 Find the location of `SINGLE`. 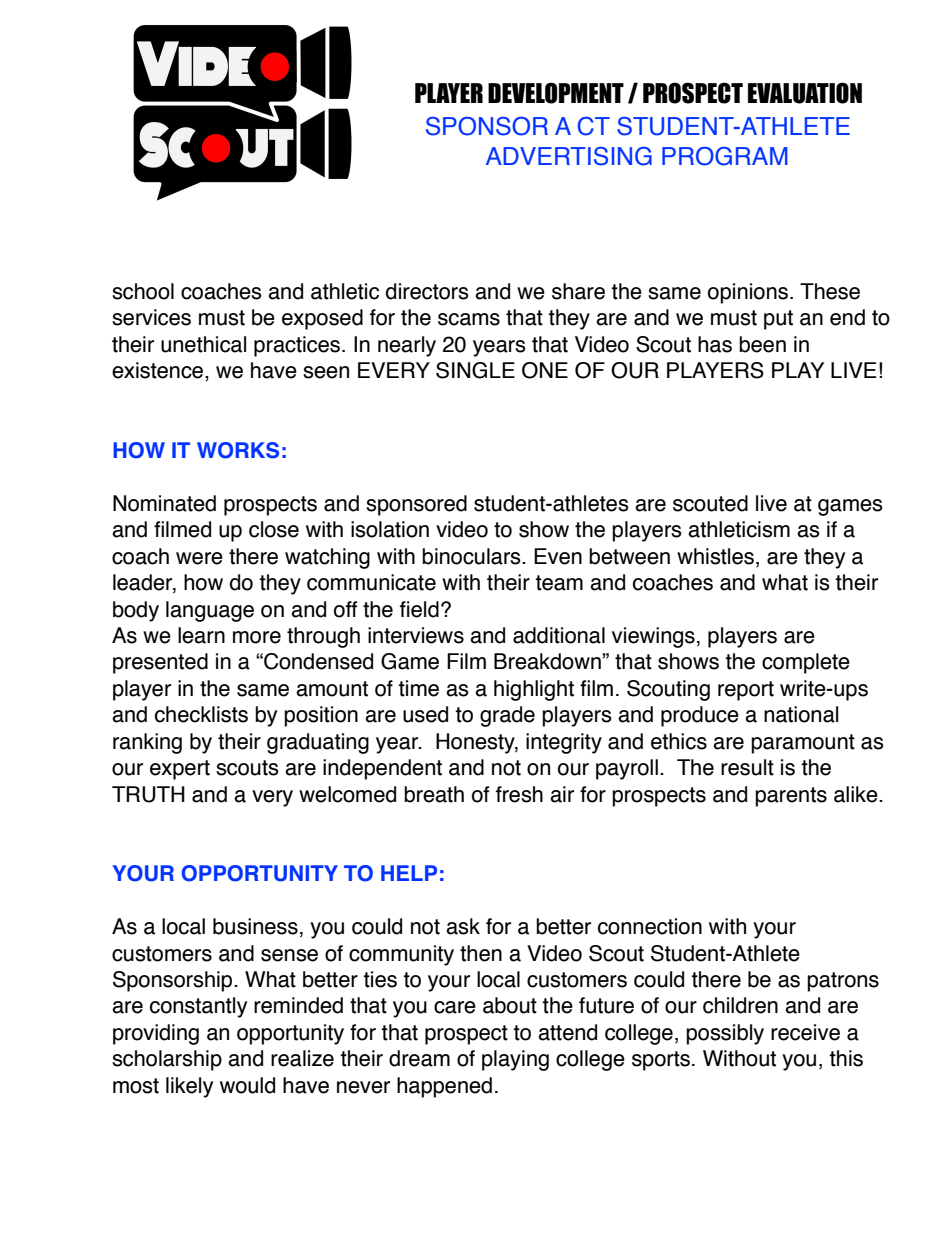

SINGLE is located at coordinates (475, 370).
